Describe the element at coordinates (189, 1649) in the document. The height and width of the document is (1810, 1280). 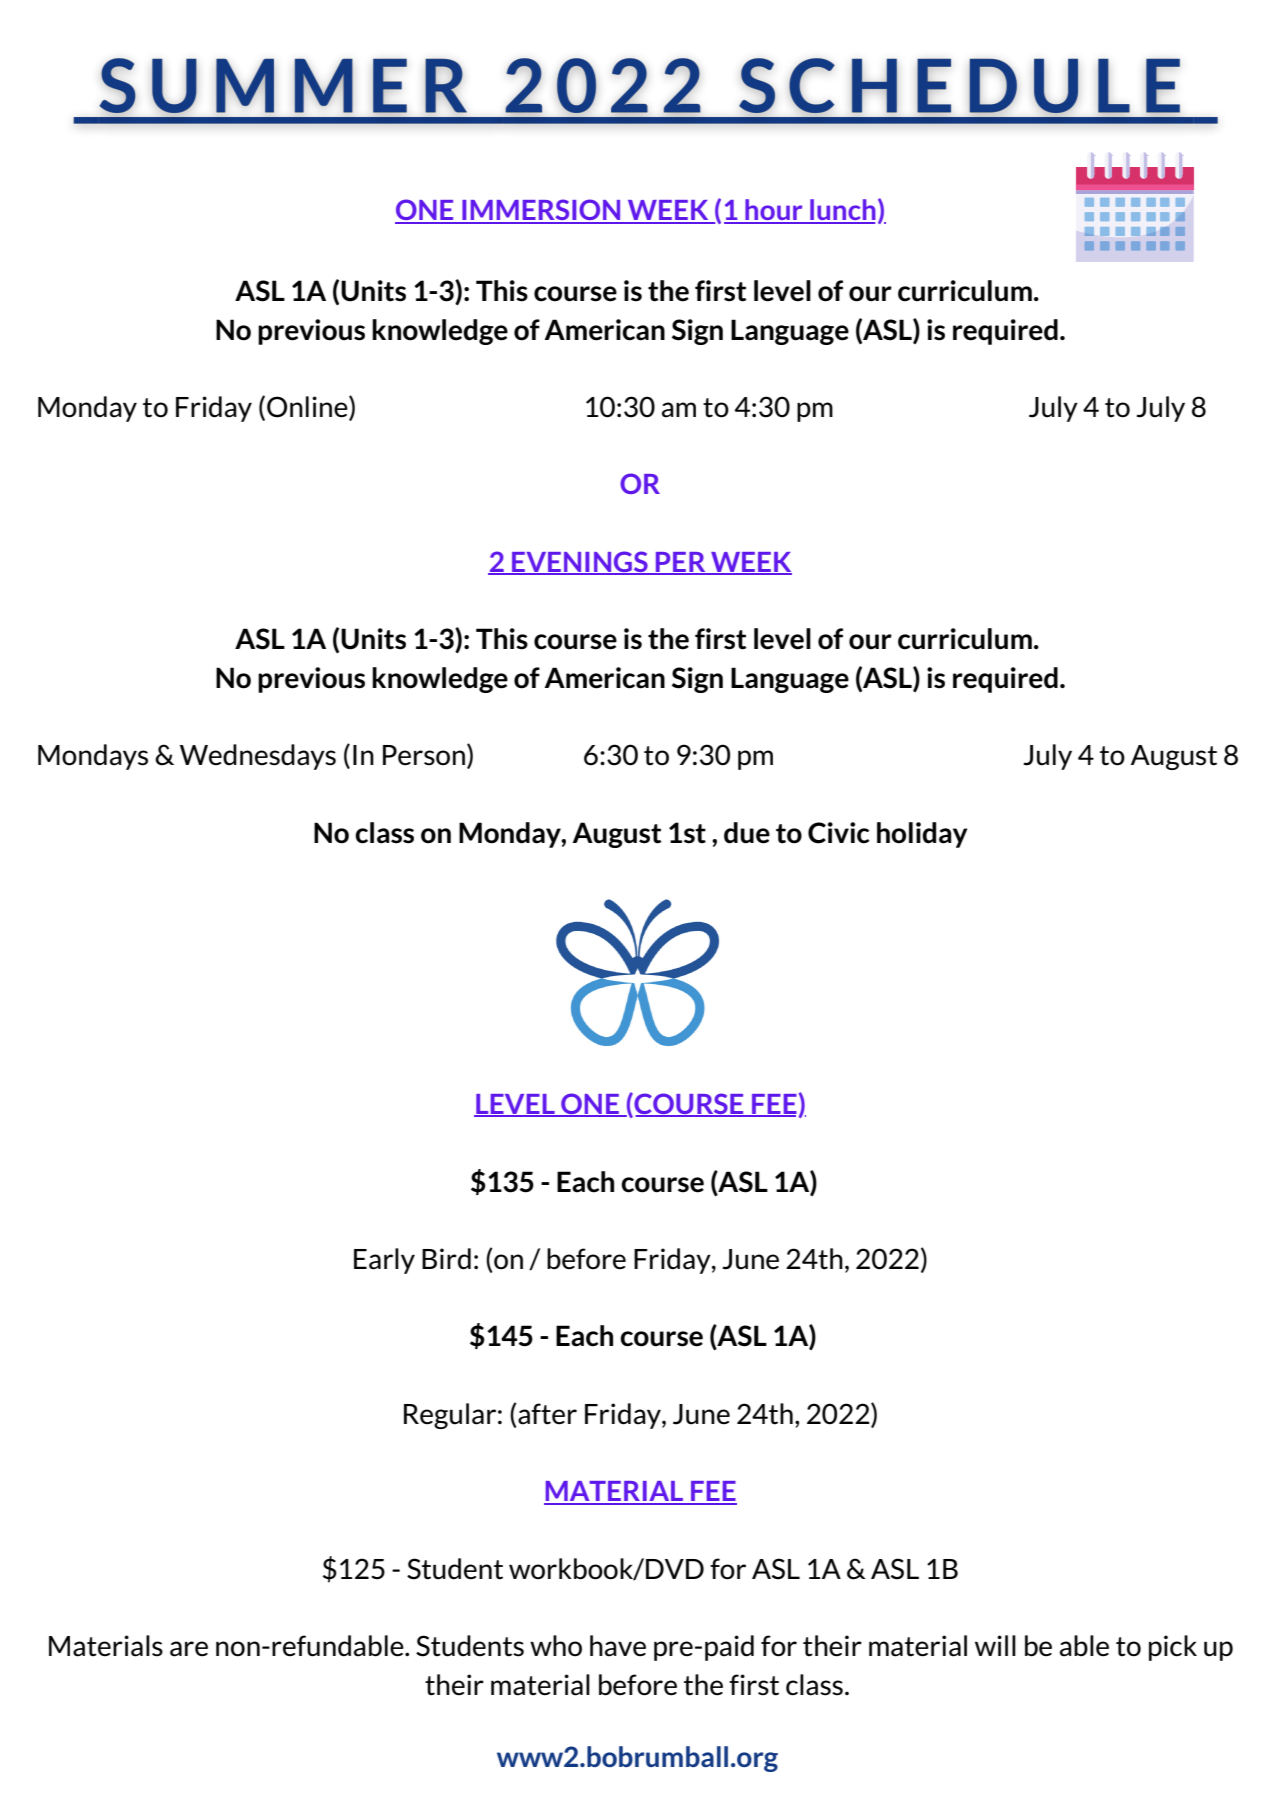
I see `are` at that location.
